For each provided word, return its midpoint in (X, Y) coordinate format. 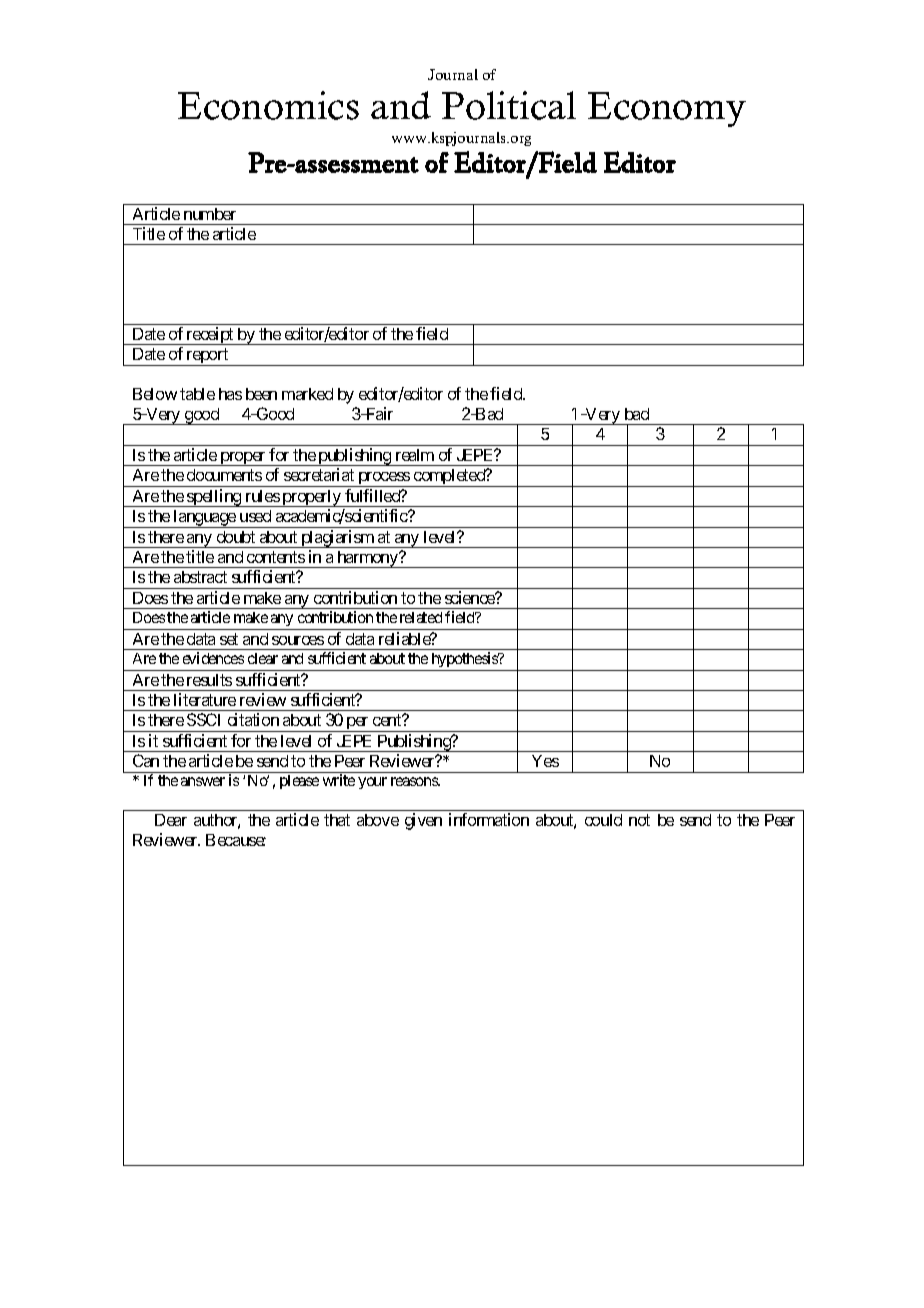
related (421, 617)
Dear (171, 820)
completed (449, 478)
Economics (268, 105)
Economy (667, 109)
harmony (367, 559)
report (207, 357)
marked (307, 394)
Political (509, 105)
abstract (200, 577)
